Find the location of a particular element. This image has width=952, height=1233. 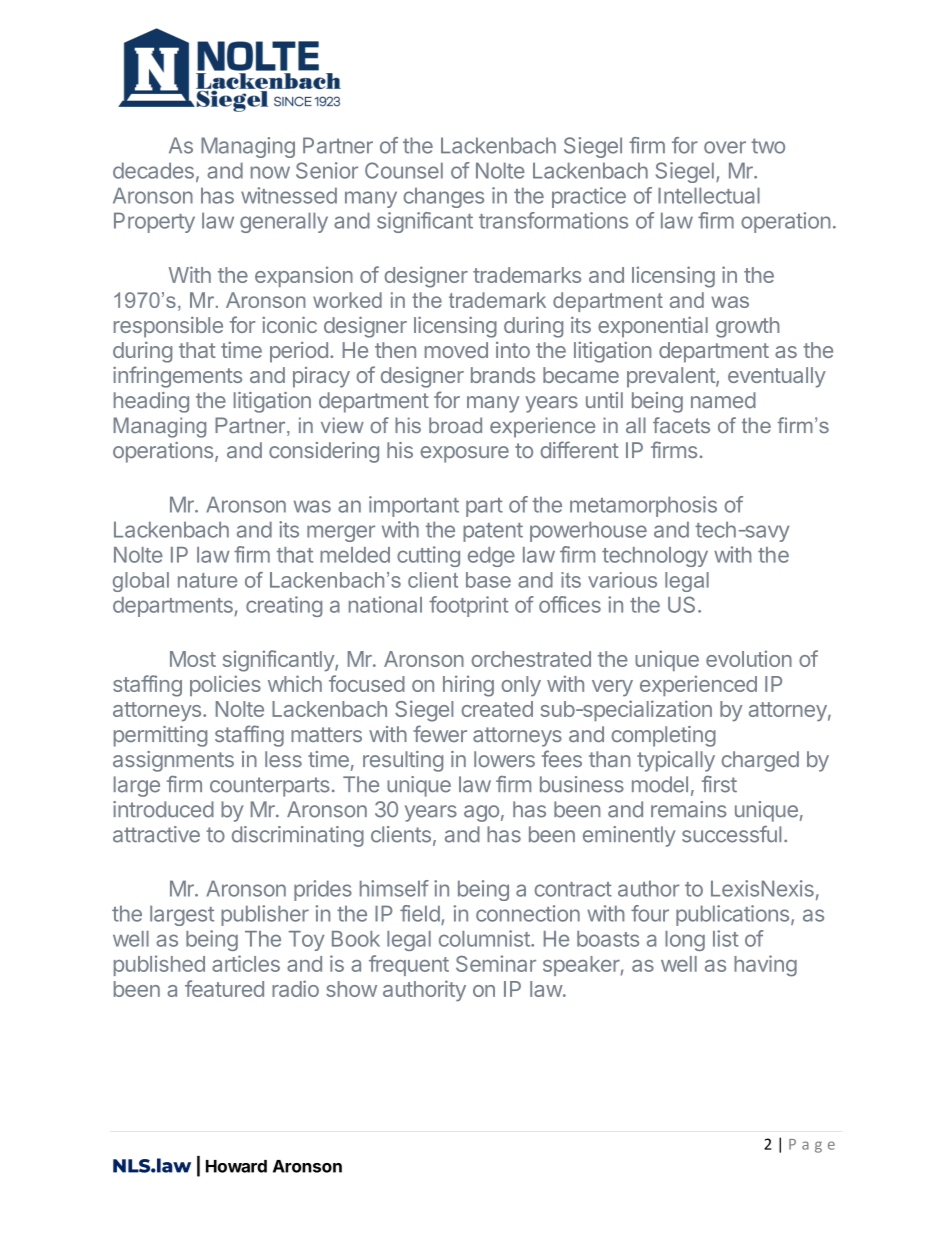

hiring is located at coordinates (468, 686).
